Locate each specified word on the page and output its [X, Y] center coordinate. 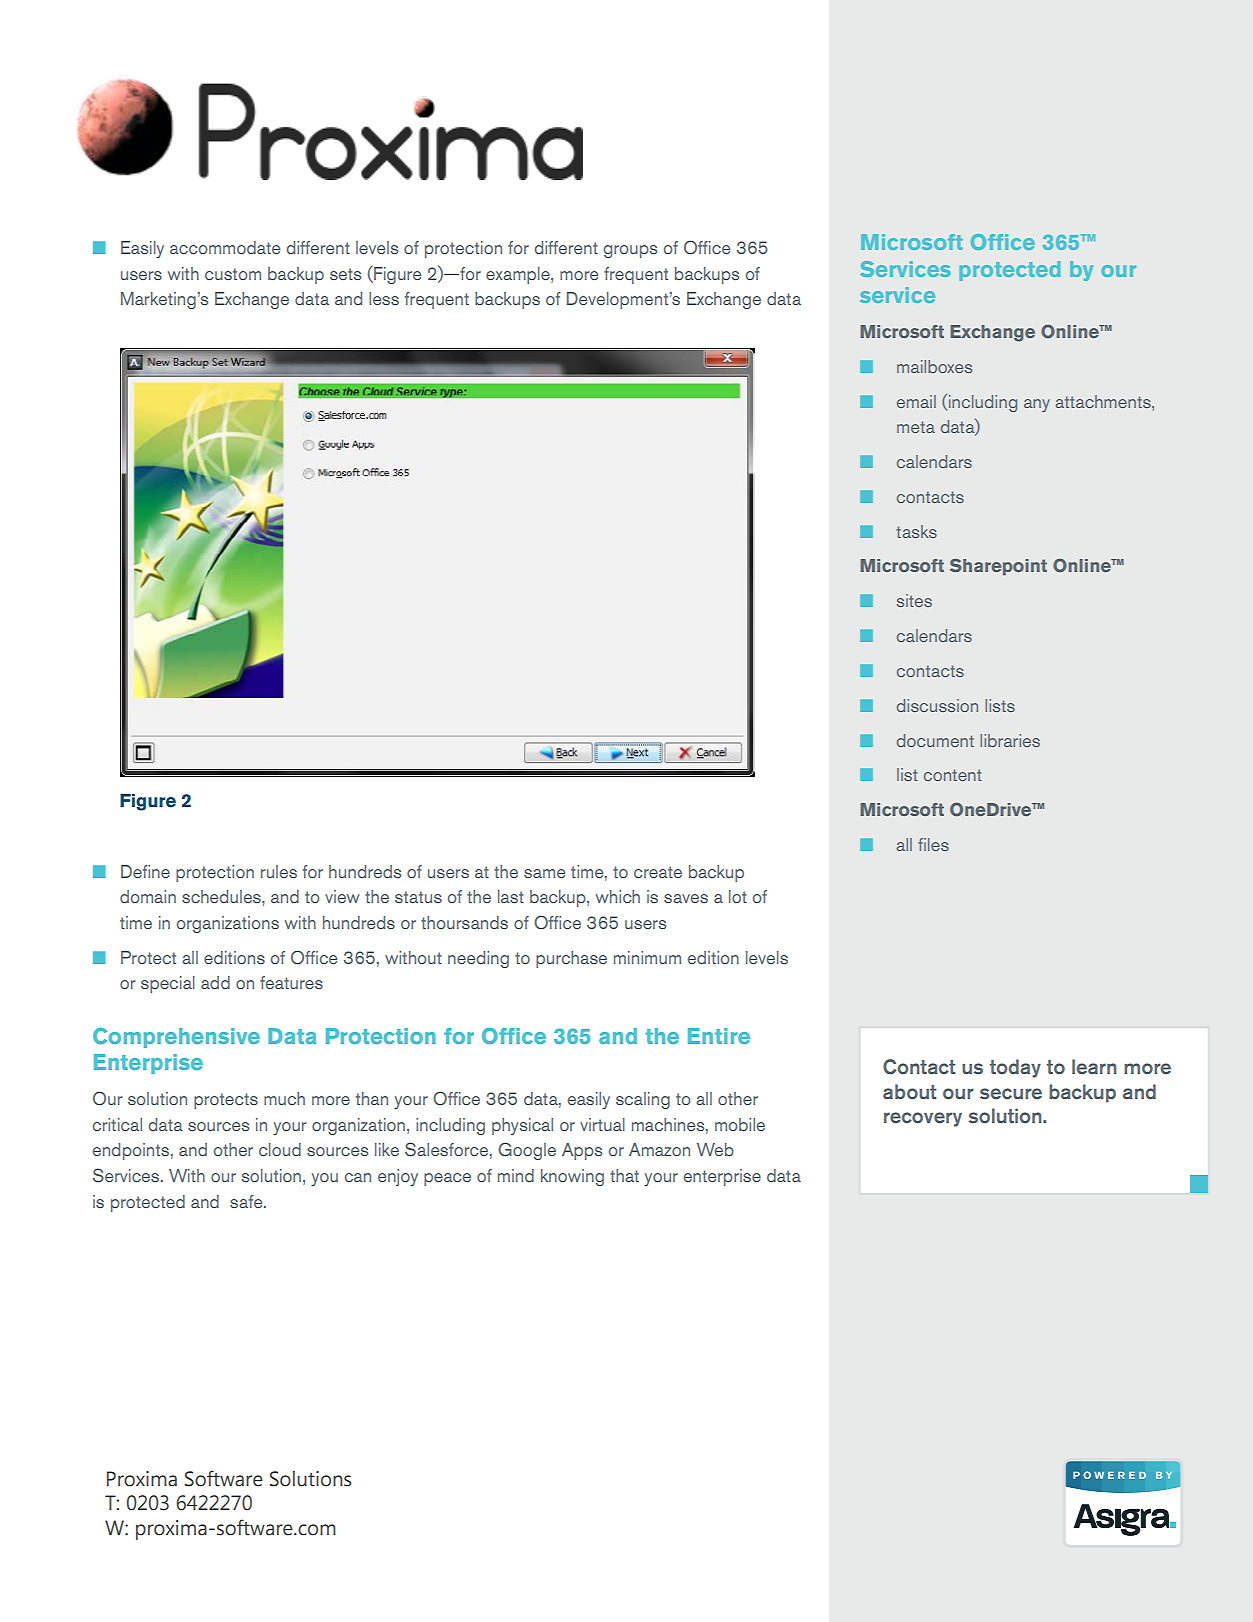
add [215, 982]
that [624, 1175]
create [658, 872]
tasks [916, 531]
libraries [1010, 740]
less [384, 298]
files [933, 844]
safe [247, 1201]
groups [630, 251]
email [916, 401]
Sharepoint [998, 567]
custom [233, 274]
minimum [647, 957]
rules [279, 871]
